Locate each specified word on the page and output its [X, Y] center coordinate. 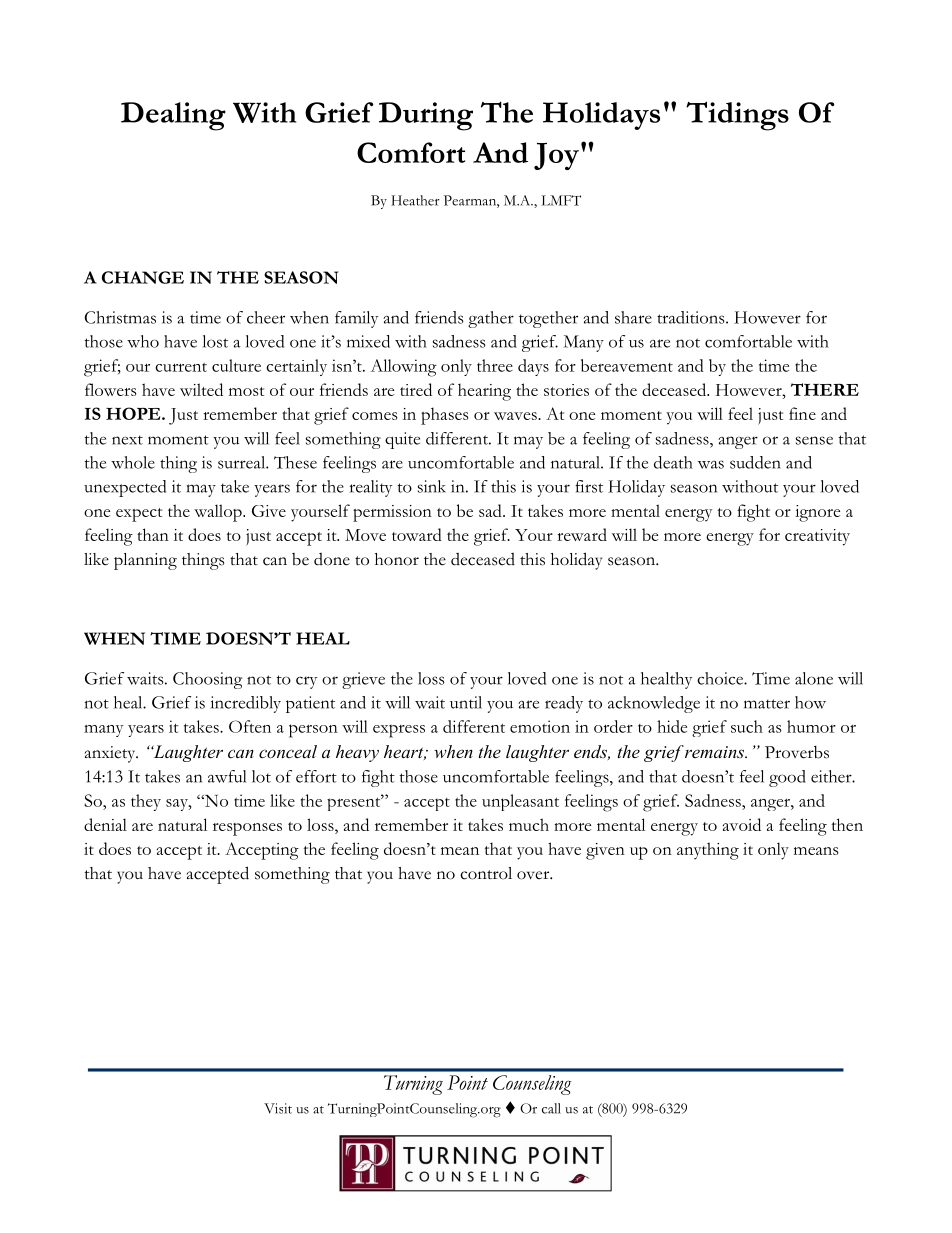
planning [145, 561]
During [426, 116]
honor [397, 559]
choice [721, 678]
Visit [278, 1108]
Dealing [173, 116]
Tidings [737, 116]
